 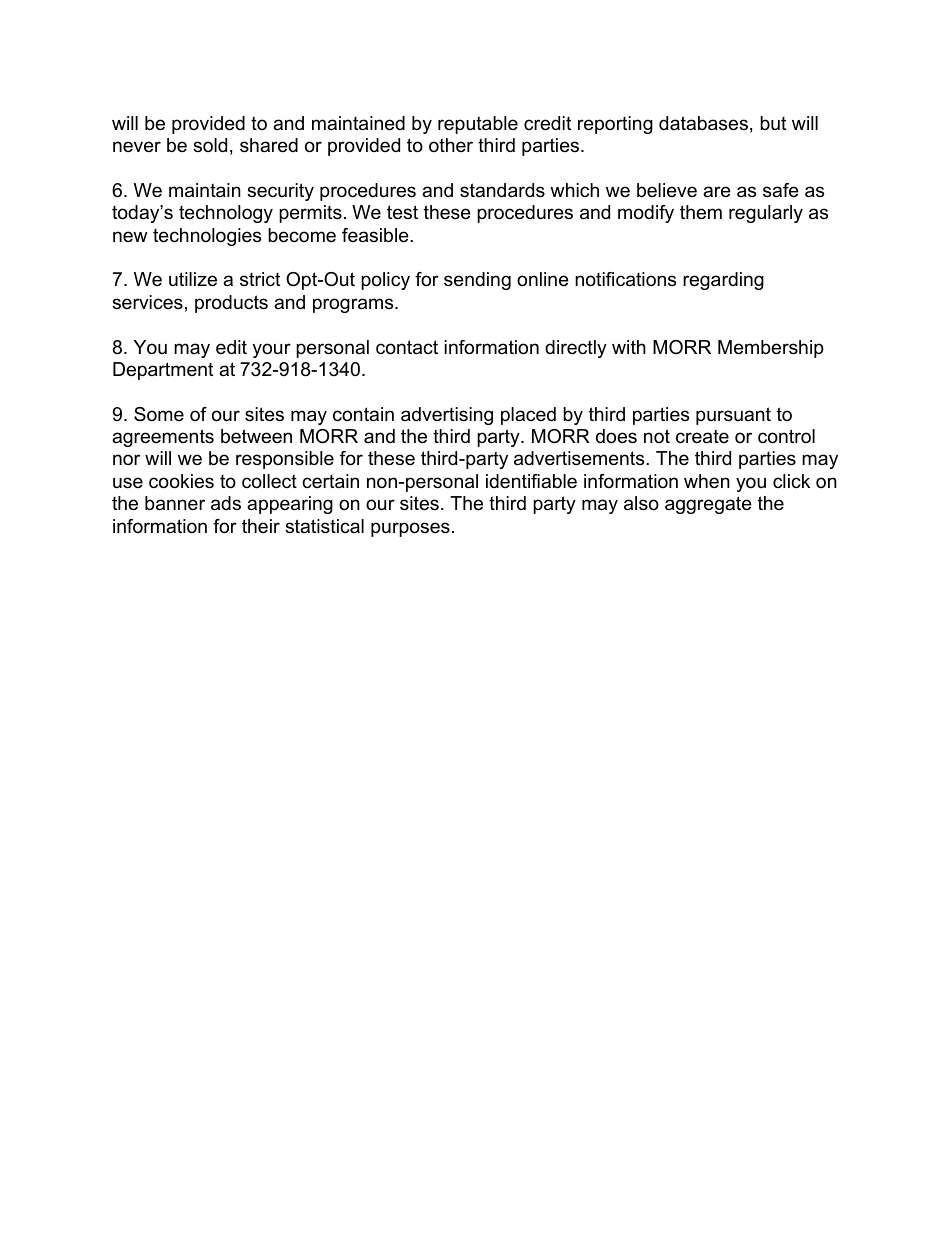 I want to click on purposes, so click(x=410, y=529).
